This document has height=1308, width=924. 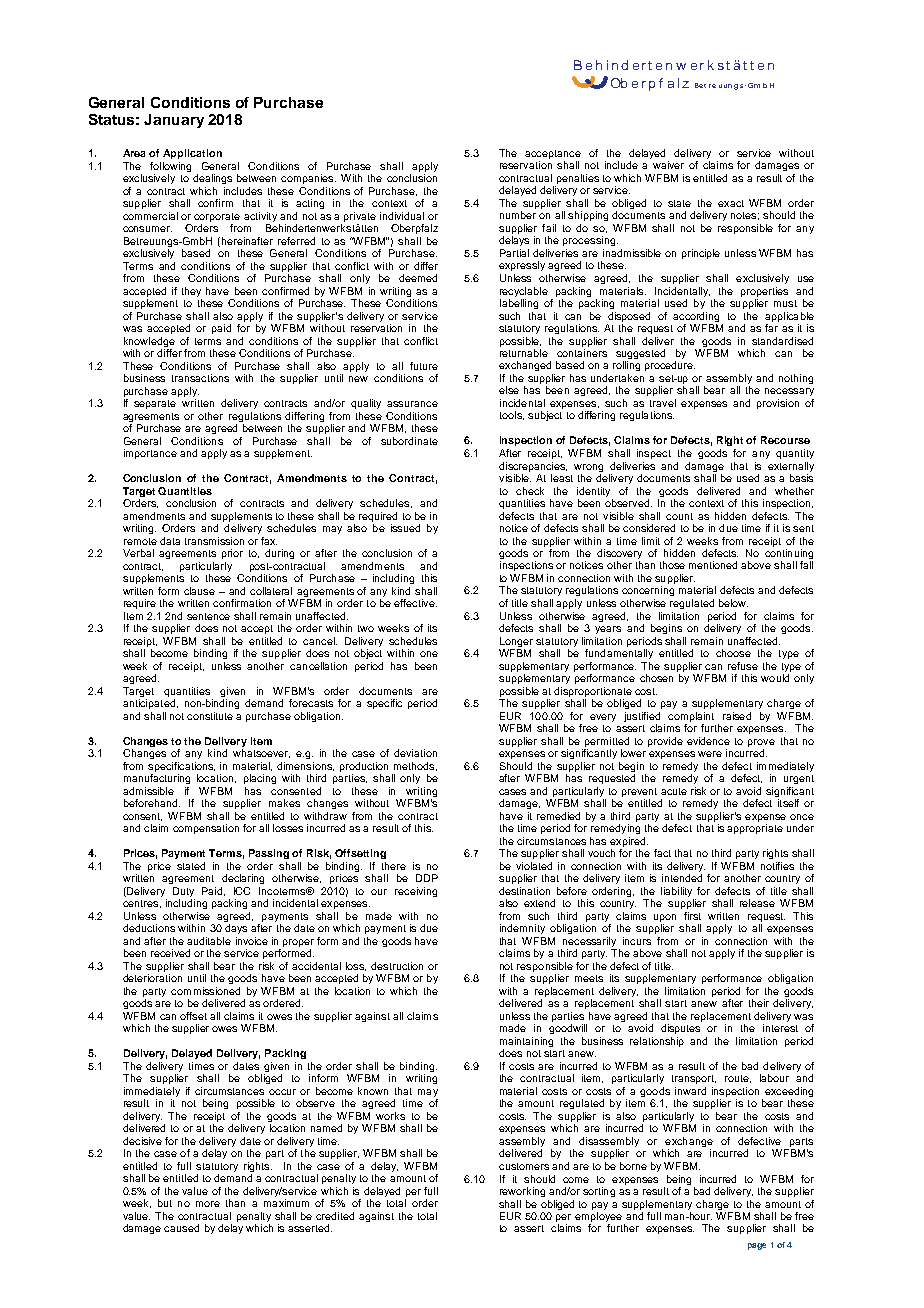 I want to click on refuse, so click(x=743, y=666).
